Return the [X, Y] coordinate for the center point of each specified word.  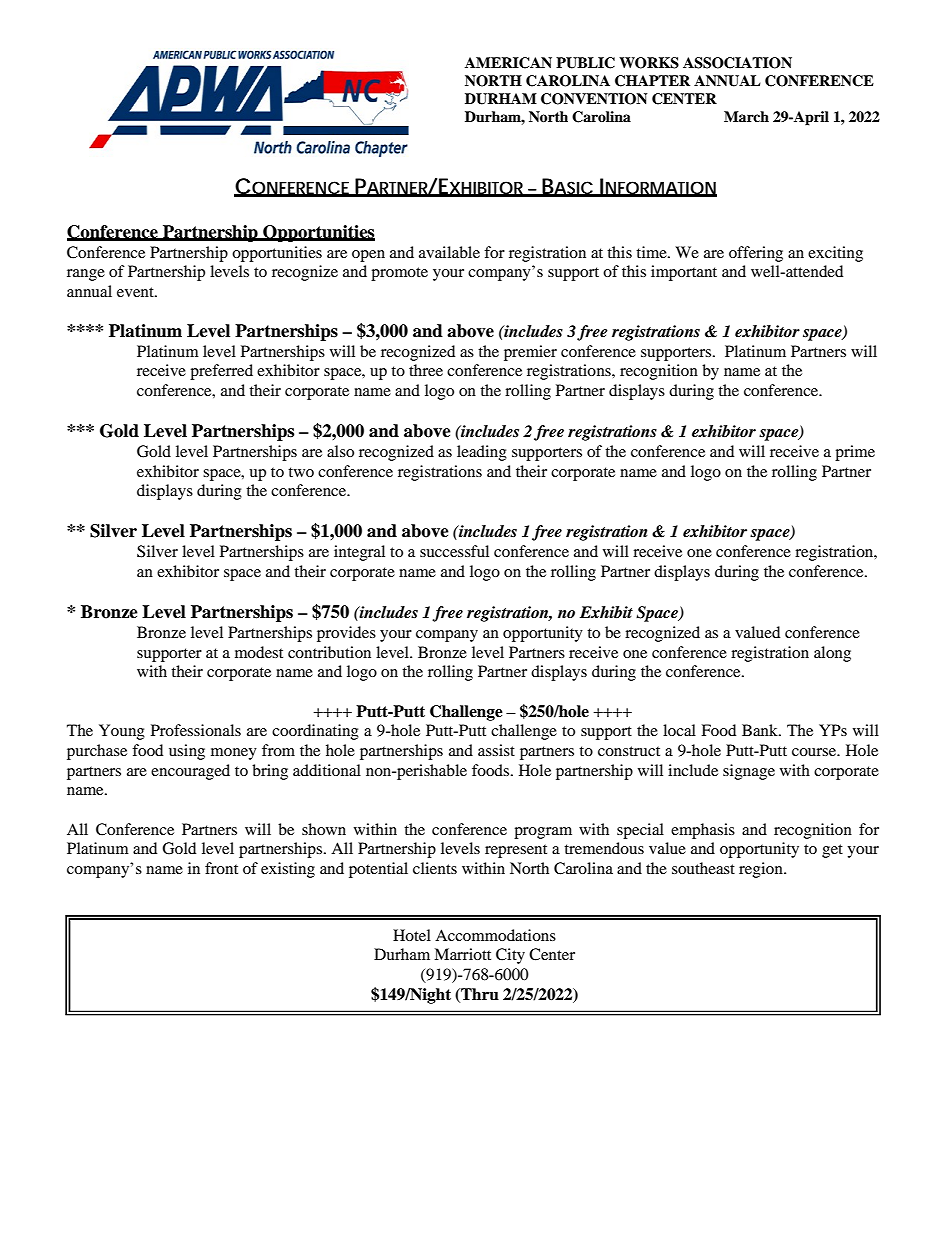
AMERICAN [508, 63]
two [301, 472]
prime [855, 453]
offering [756, 254]
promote [399, 274]
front [221, 868]
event [136, 292]
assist [496, 750]
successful [454, 551]
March [746, 116]
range [86, 275]
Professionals [196, 730]
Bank [761, 730]
